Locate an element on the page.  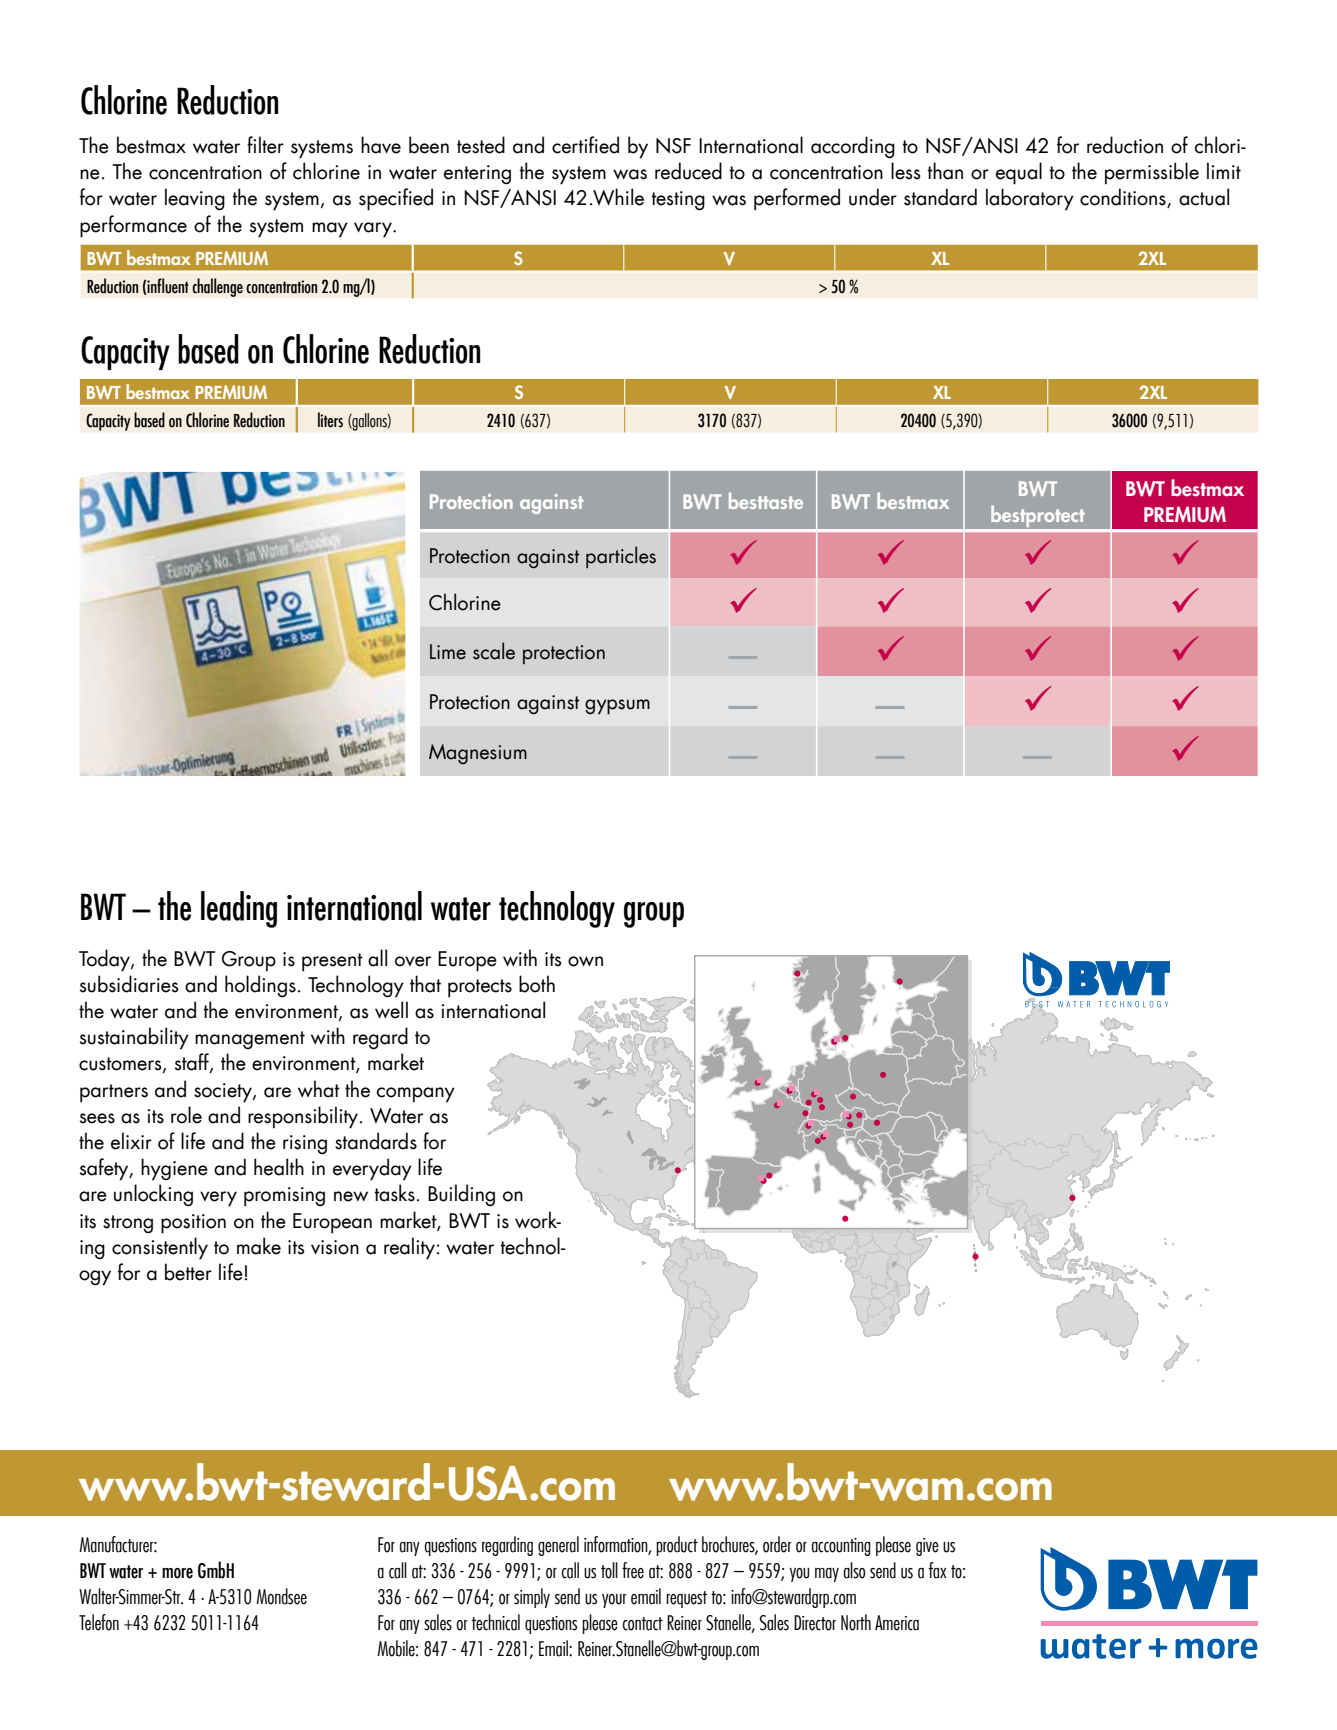
leading is located at coordinates (239, 909).
